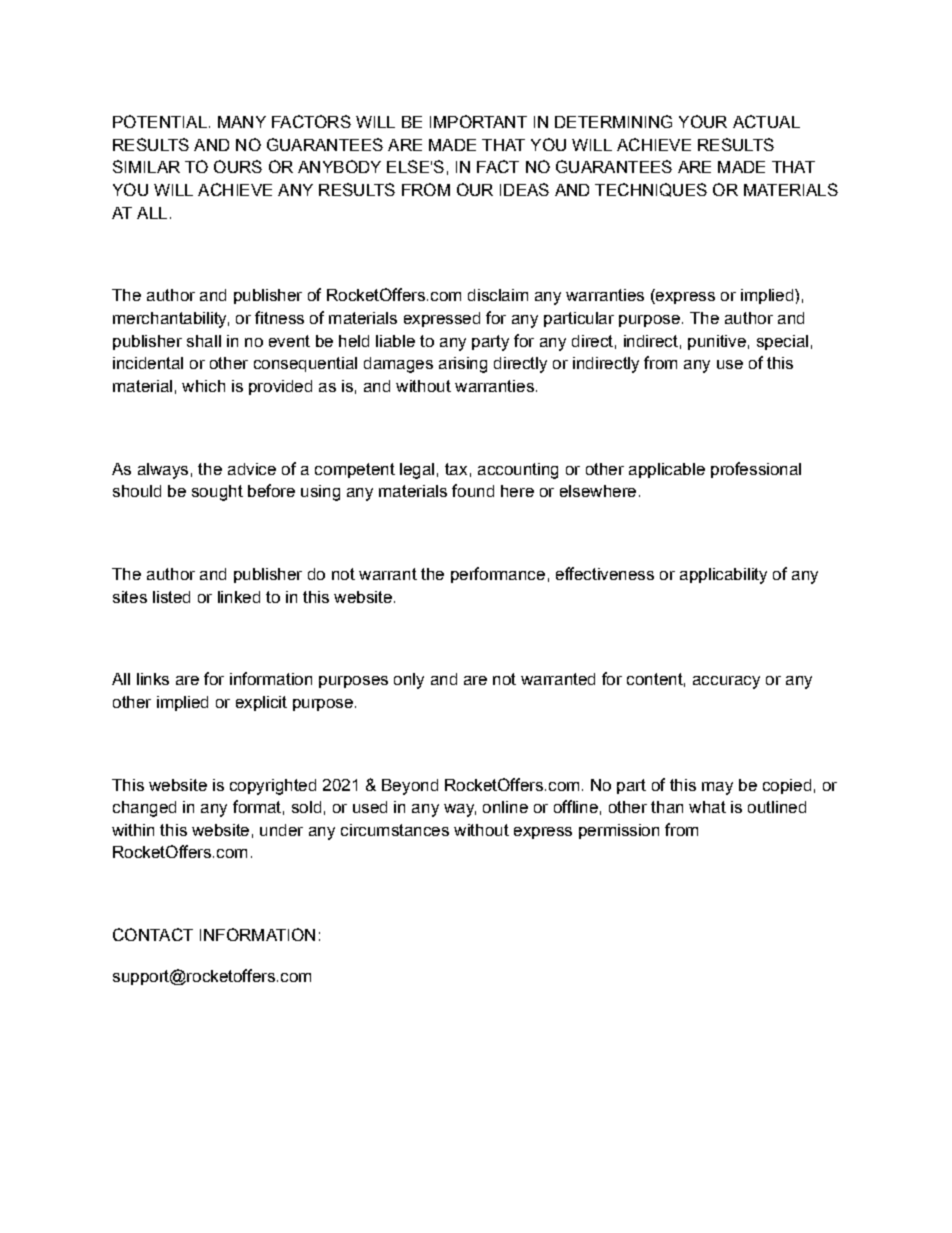 The width and height of the document is (952, 1233). What do you see at coordinates (463, 365) in the document?
I see `arising` at bounding box center [463, 365].
